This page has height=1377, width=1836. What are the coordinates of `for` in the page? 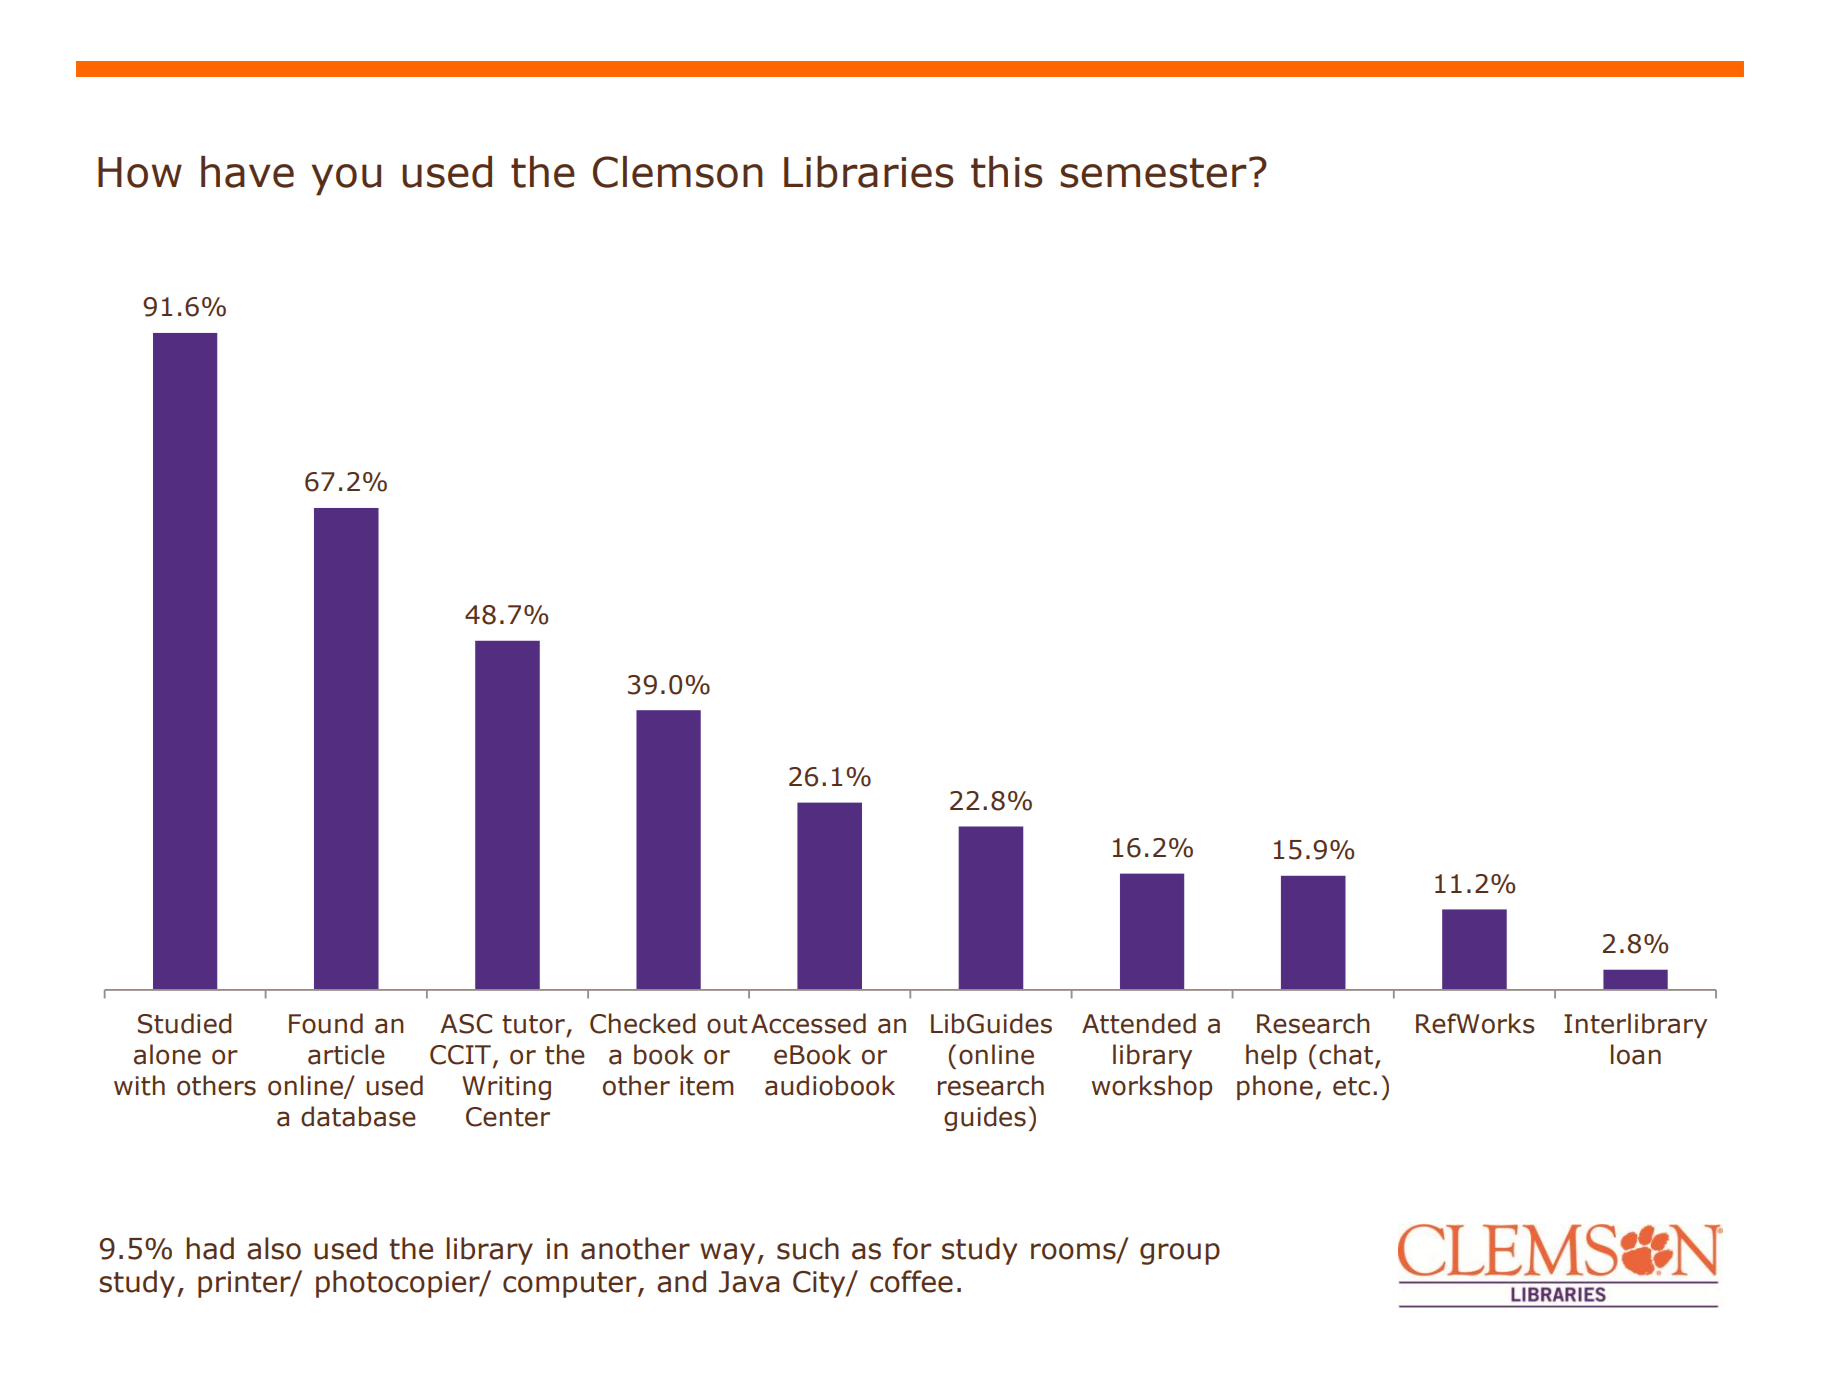 It's located at (912, 1248).
